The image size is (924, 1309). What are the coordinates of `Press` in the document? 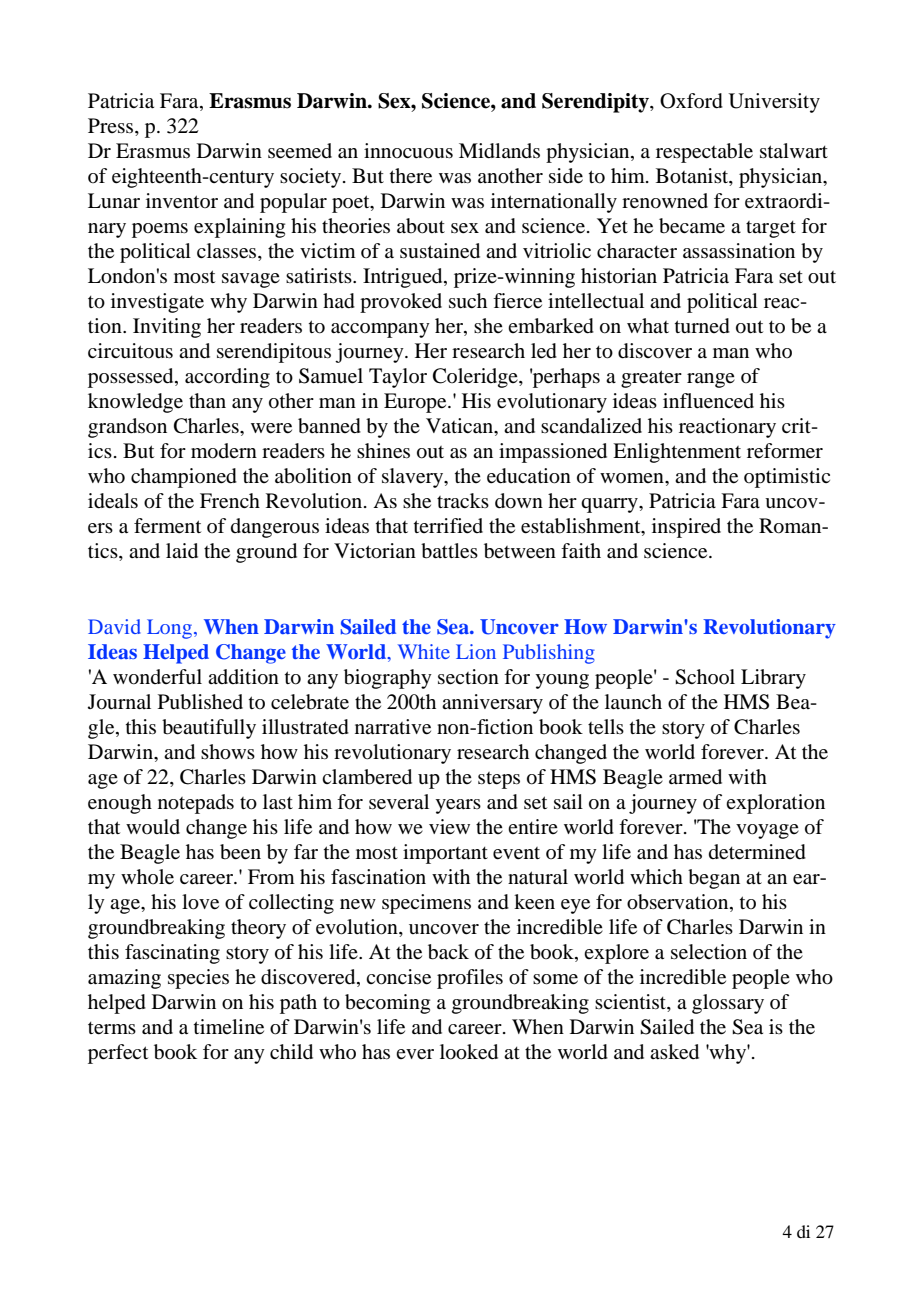 It's located at (112, 127).
